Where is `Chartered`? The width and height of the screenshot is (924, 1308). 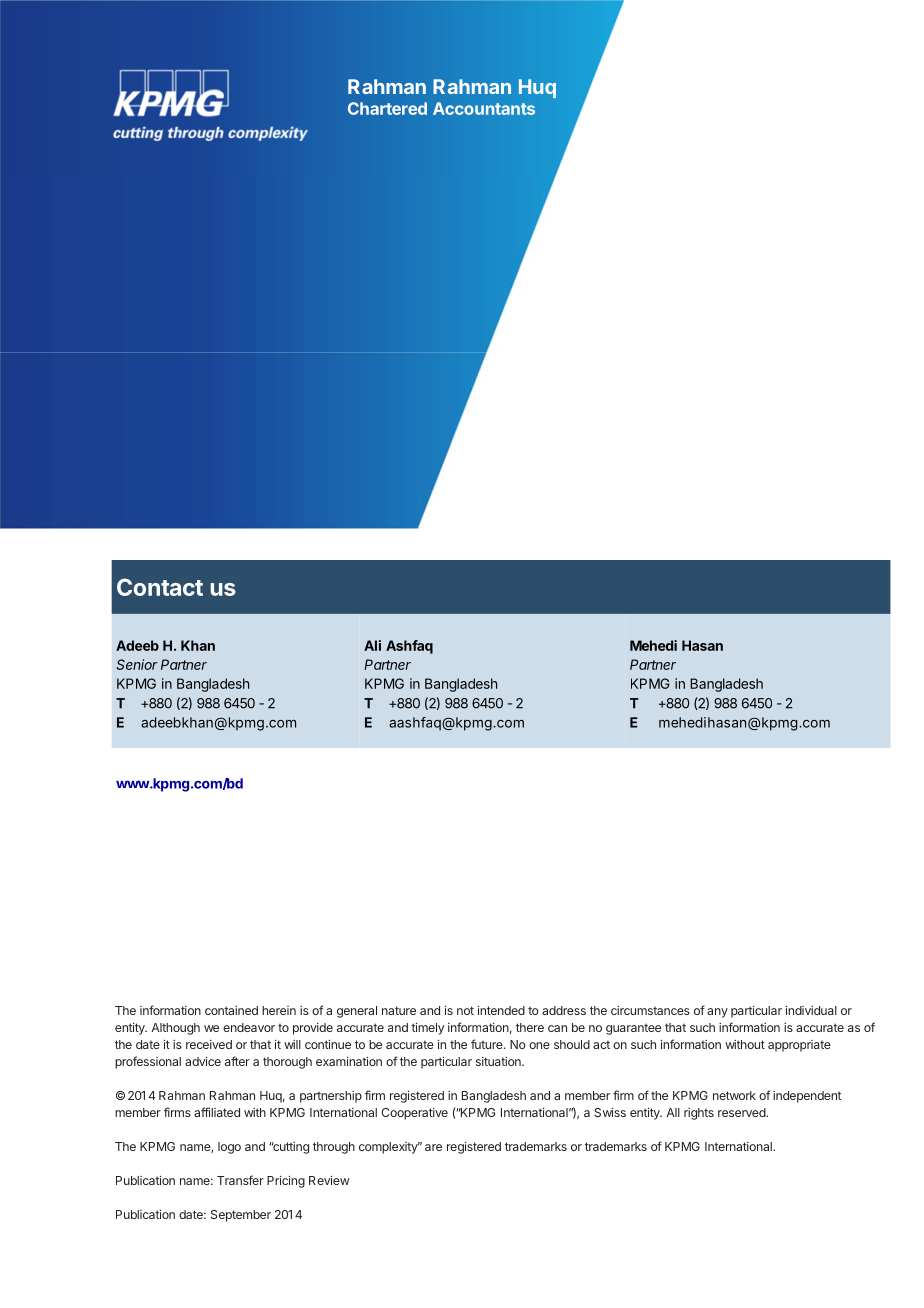 Chartered is located at coordinates (387, 108).
